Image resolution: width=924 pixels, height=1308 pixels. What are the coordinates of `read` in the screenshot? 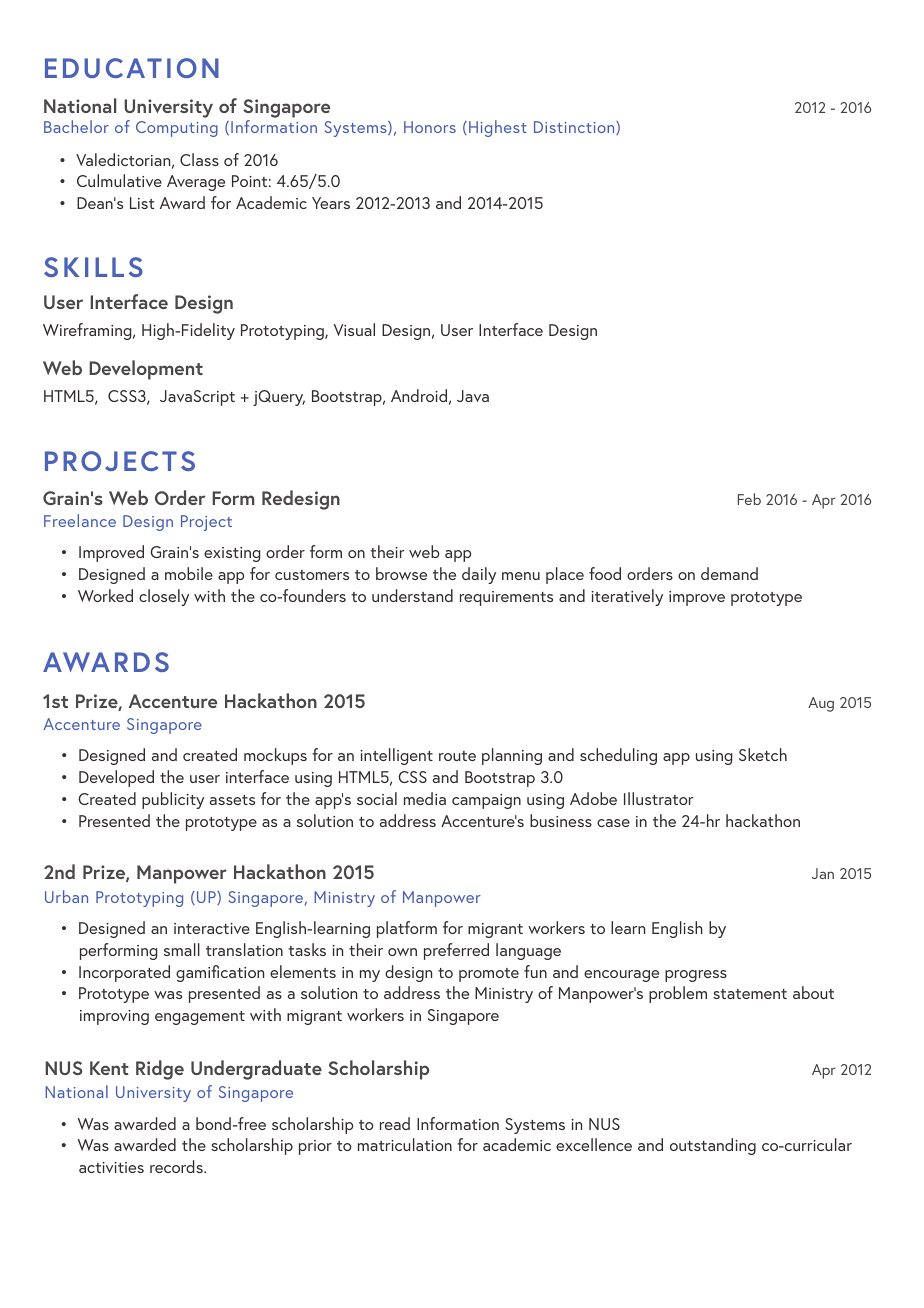 It's located at (395, 1123).
